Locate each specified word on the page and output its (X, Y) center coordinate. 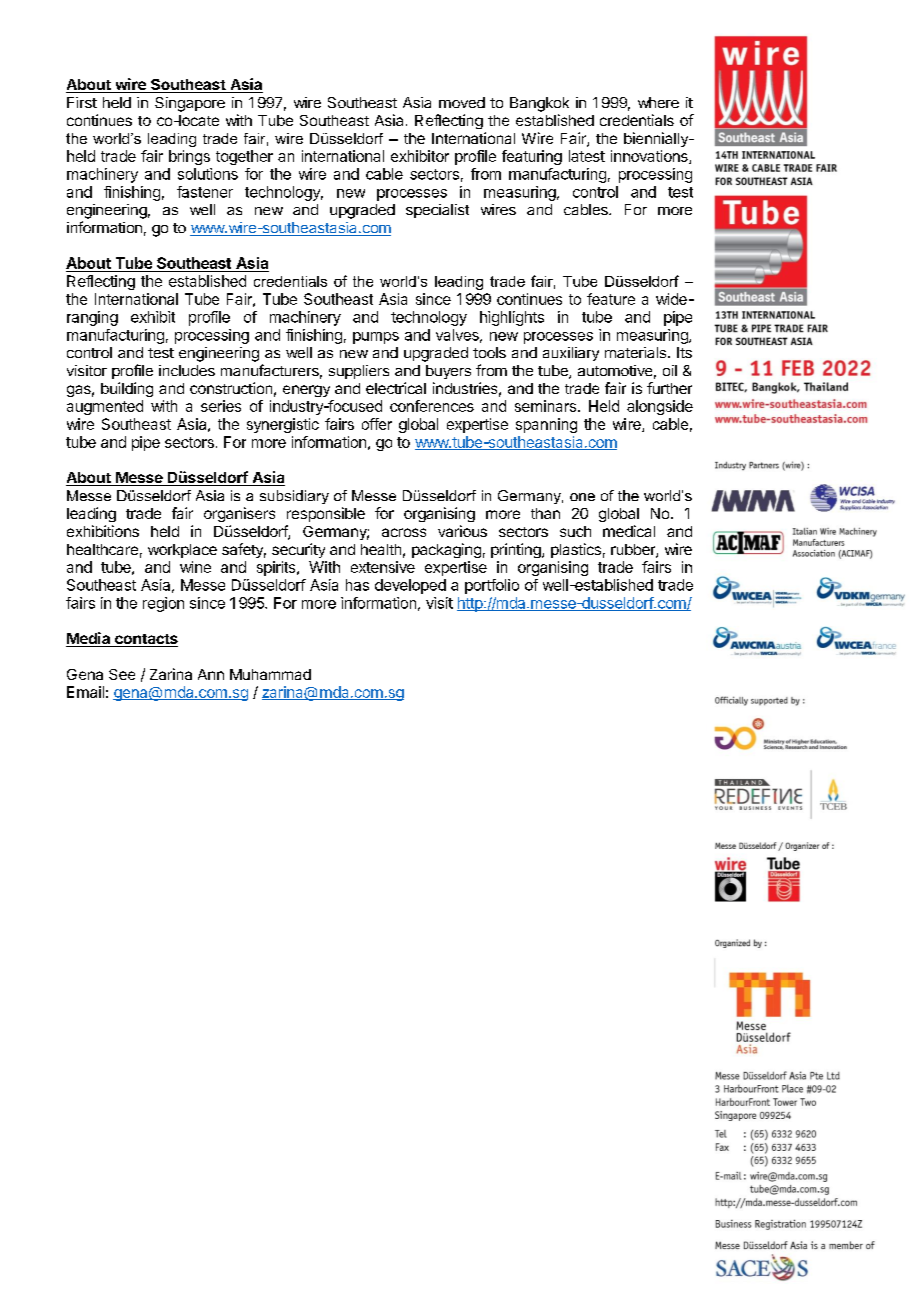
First (82, 102)
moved (462, 102)
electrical (396, 388)
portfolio (492, 586)
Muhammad (270, 674)
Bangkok (539, 104)
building (127, 389)
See (122, 674)
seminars (545, 406)
